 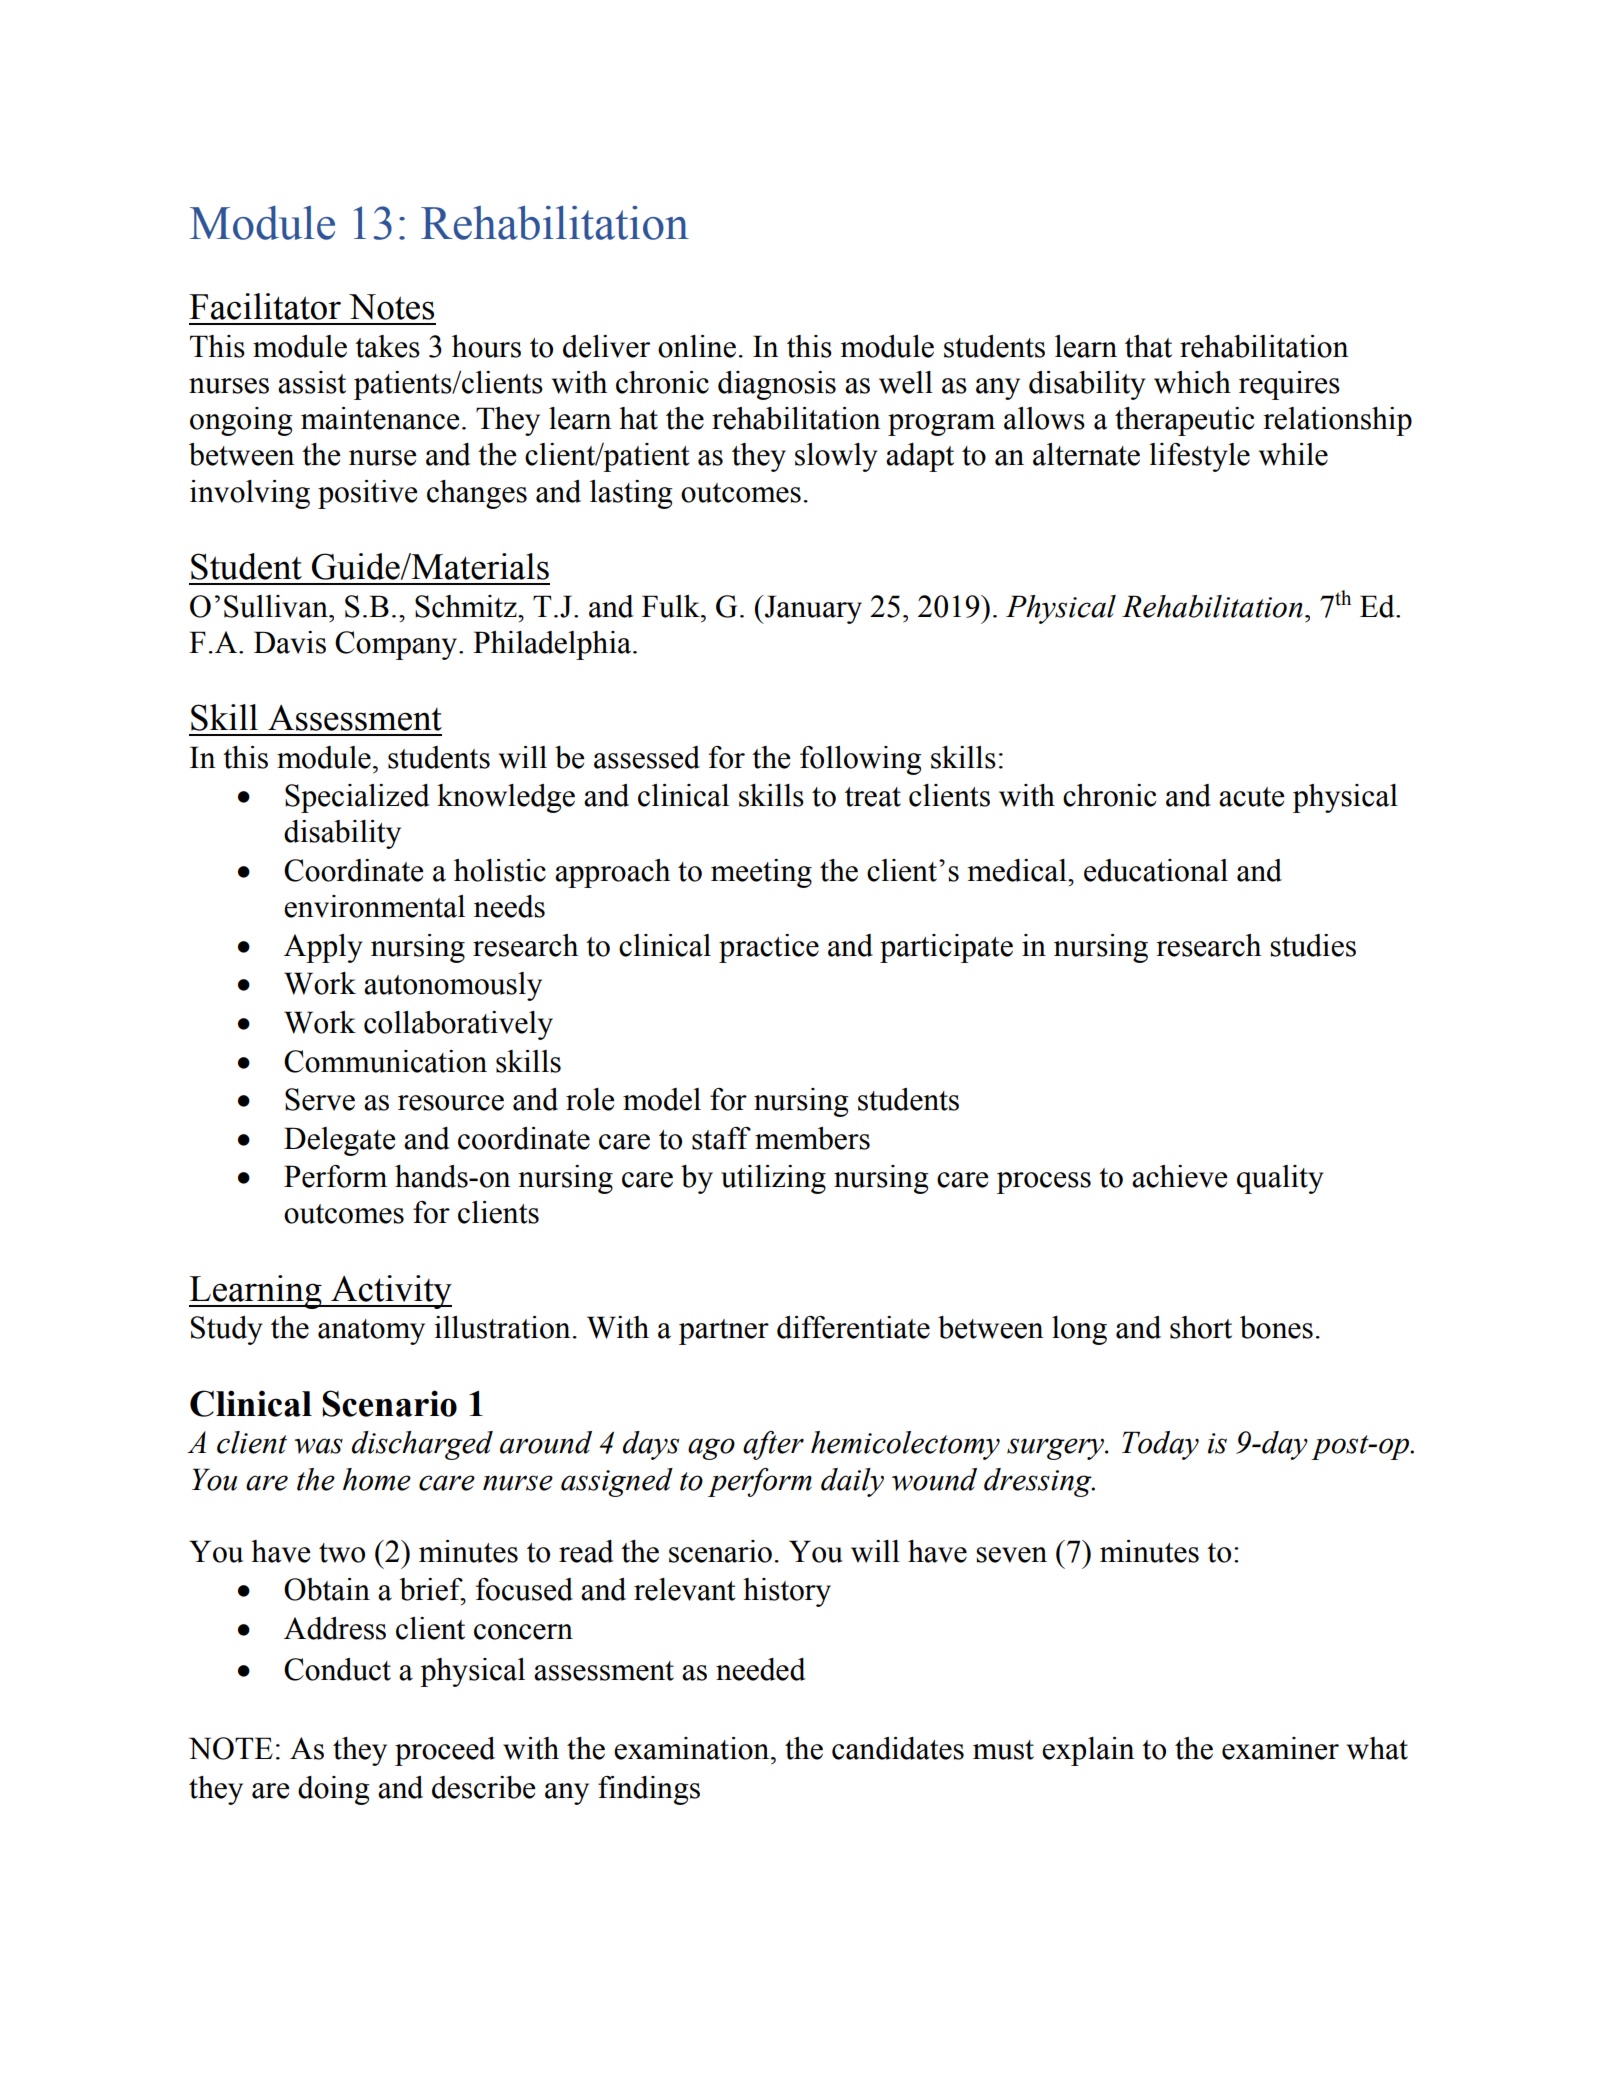 I want to click on takes, so click(x=387, y=346).
